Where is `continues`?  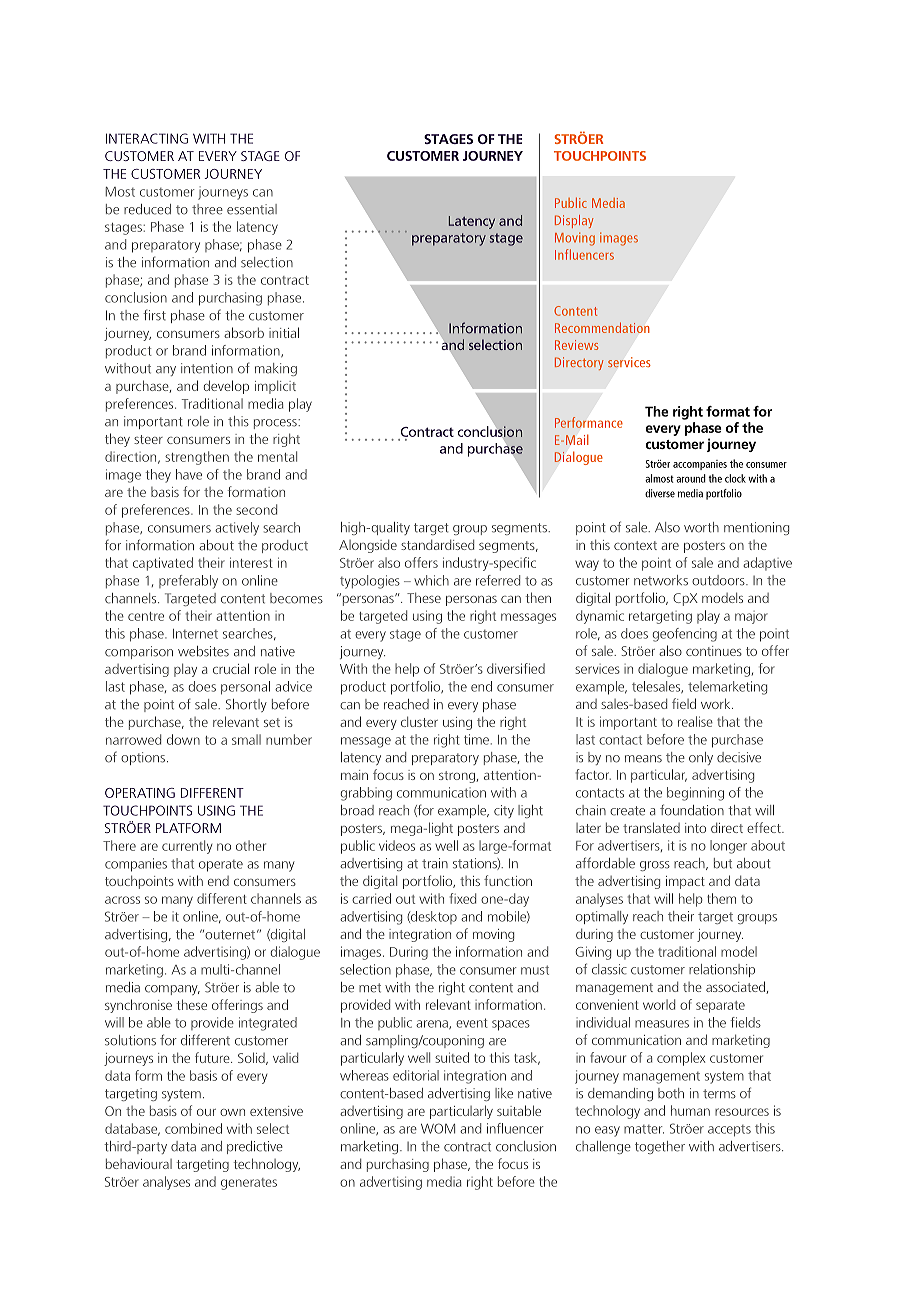
continues is located at coordinates (714, 651).
